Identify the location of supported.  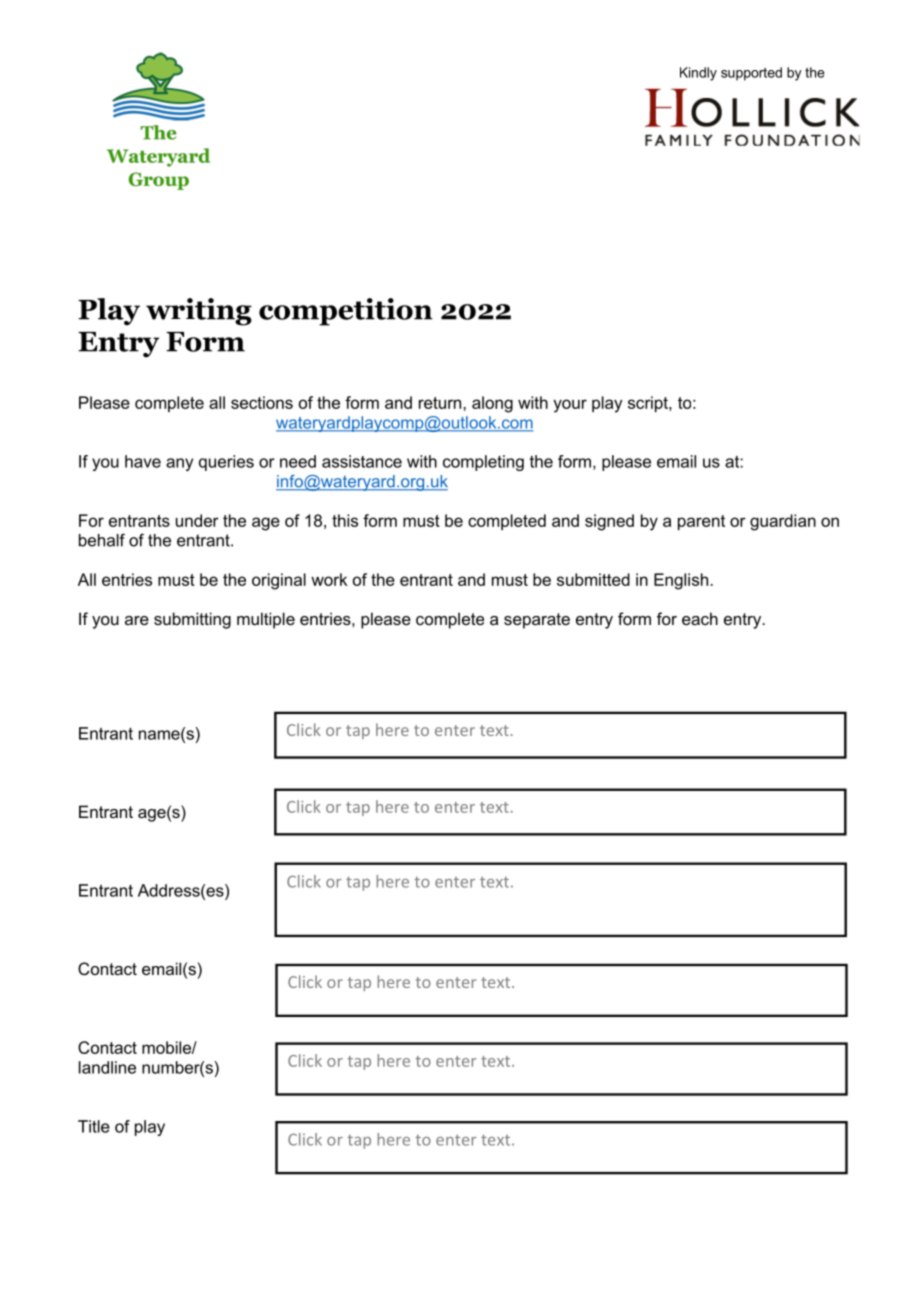
(751, 74).
